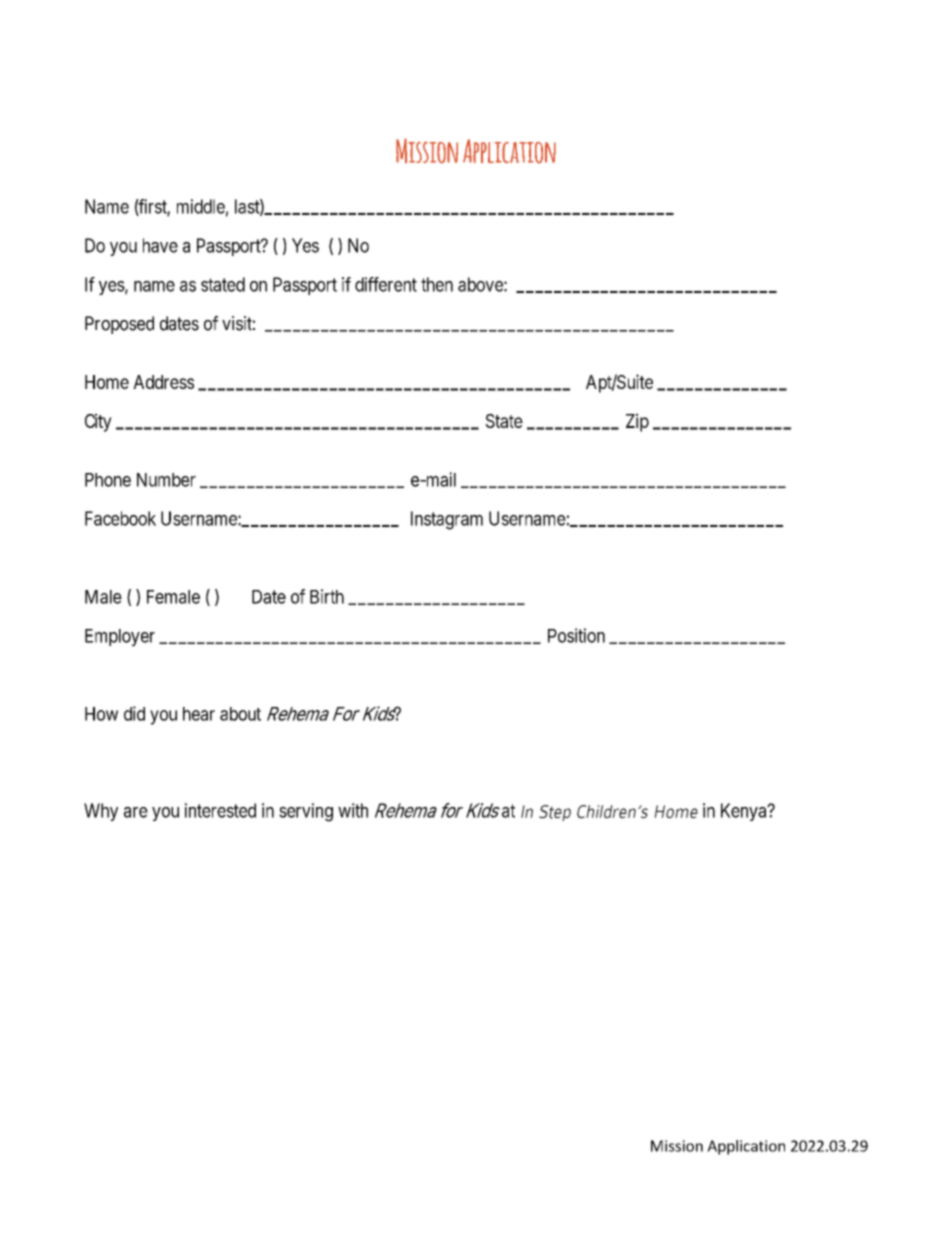 This image has height=1233, width=952. I want to click on Zip, so click(637, 422).
